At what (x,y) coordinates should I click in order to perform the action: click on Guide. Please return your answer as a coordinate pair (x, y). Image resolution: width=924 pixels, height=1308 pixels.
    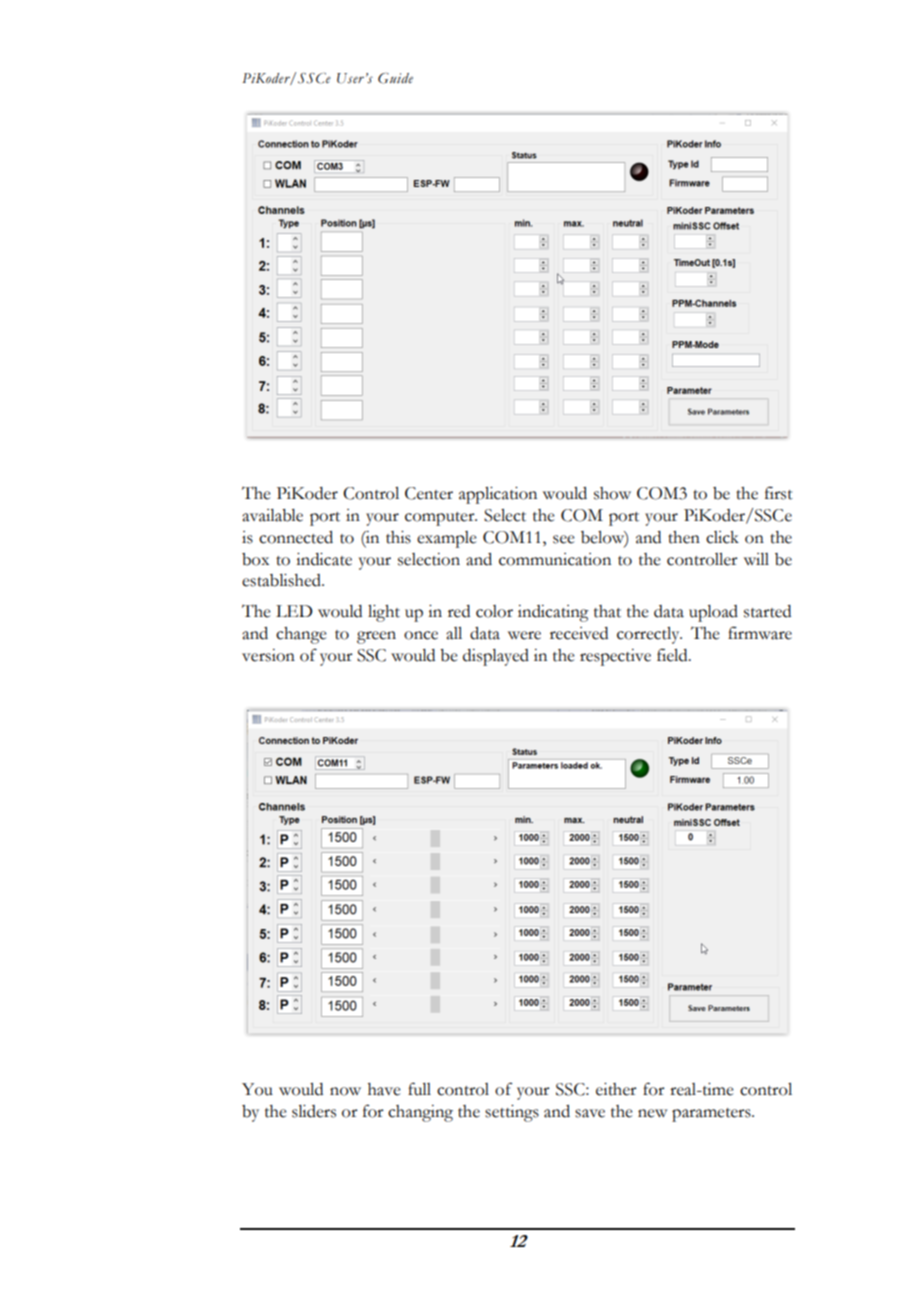
    Looking at the image, I should click on (395, 78).
